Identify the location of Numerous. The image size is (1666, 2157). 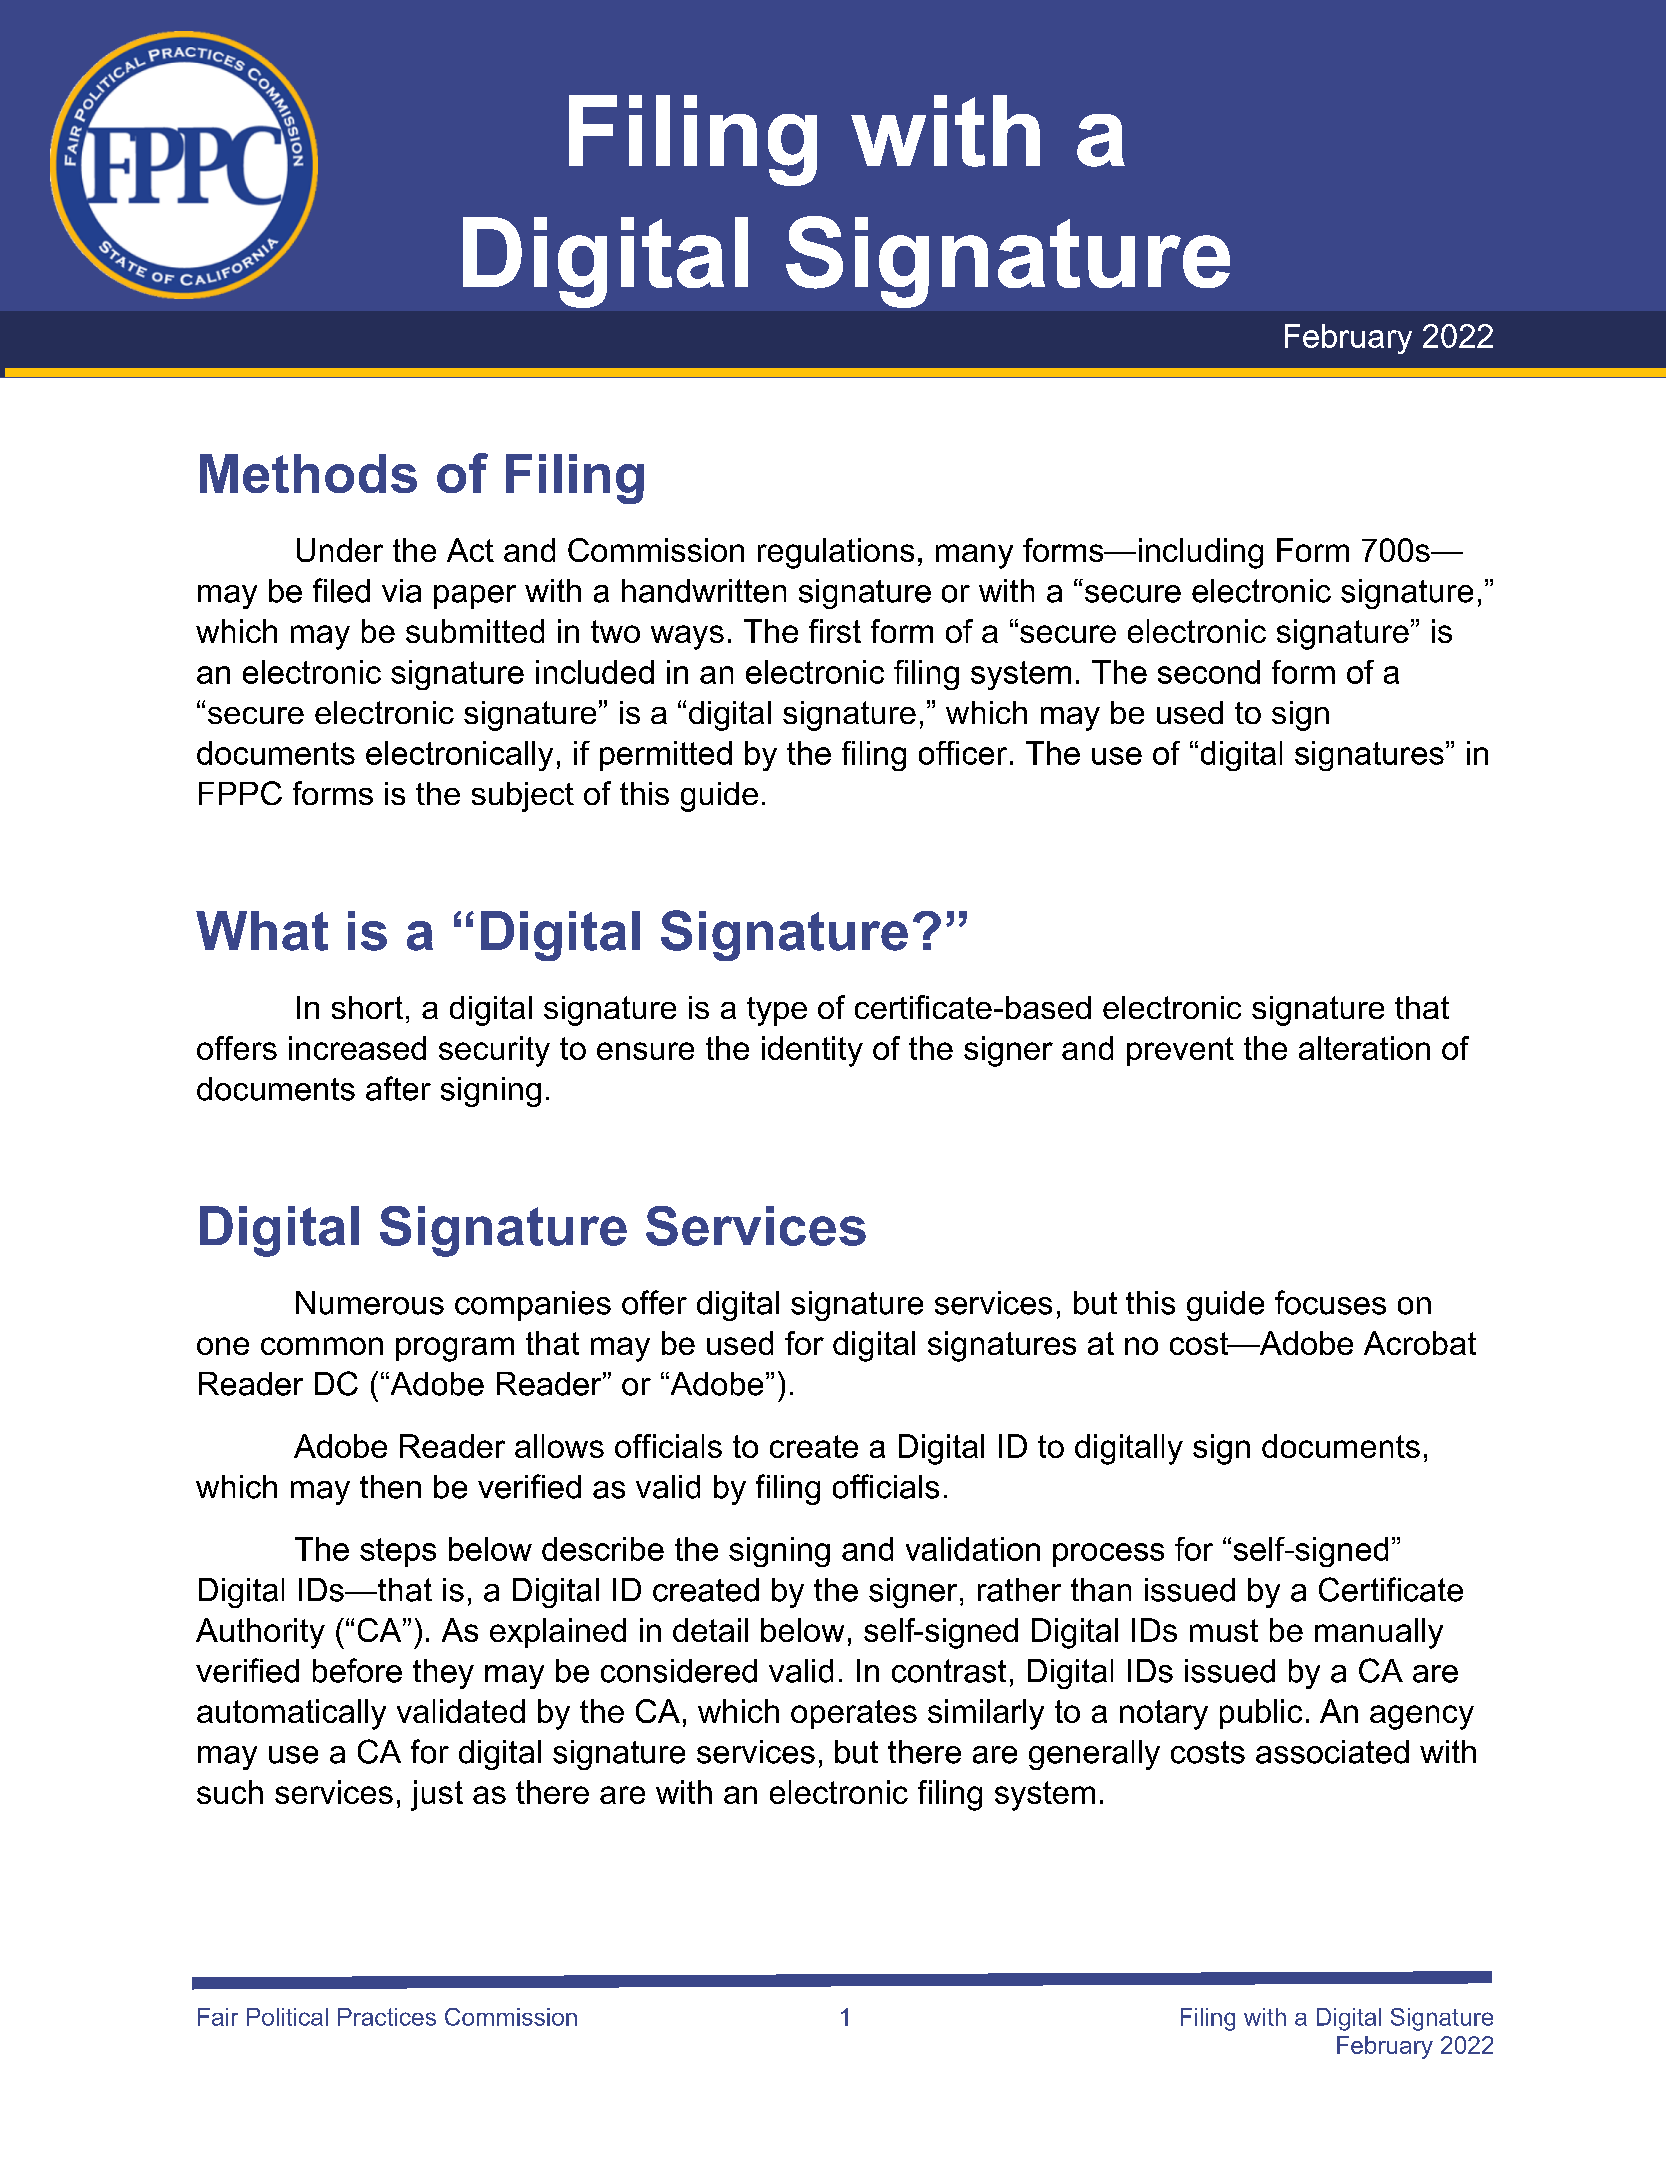
(370, 1303).
